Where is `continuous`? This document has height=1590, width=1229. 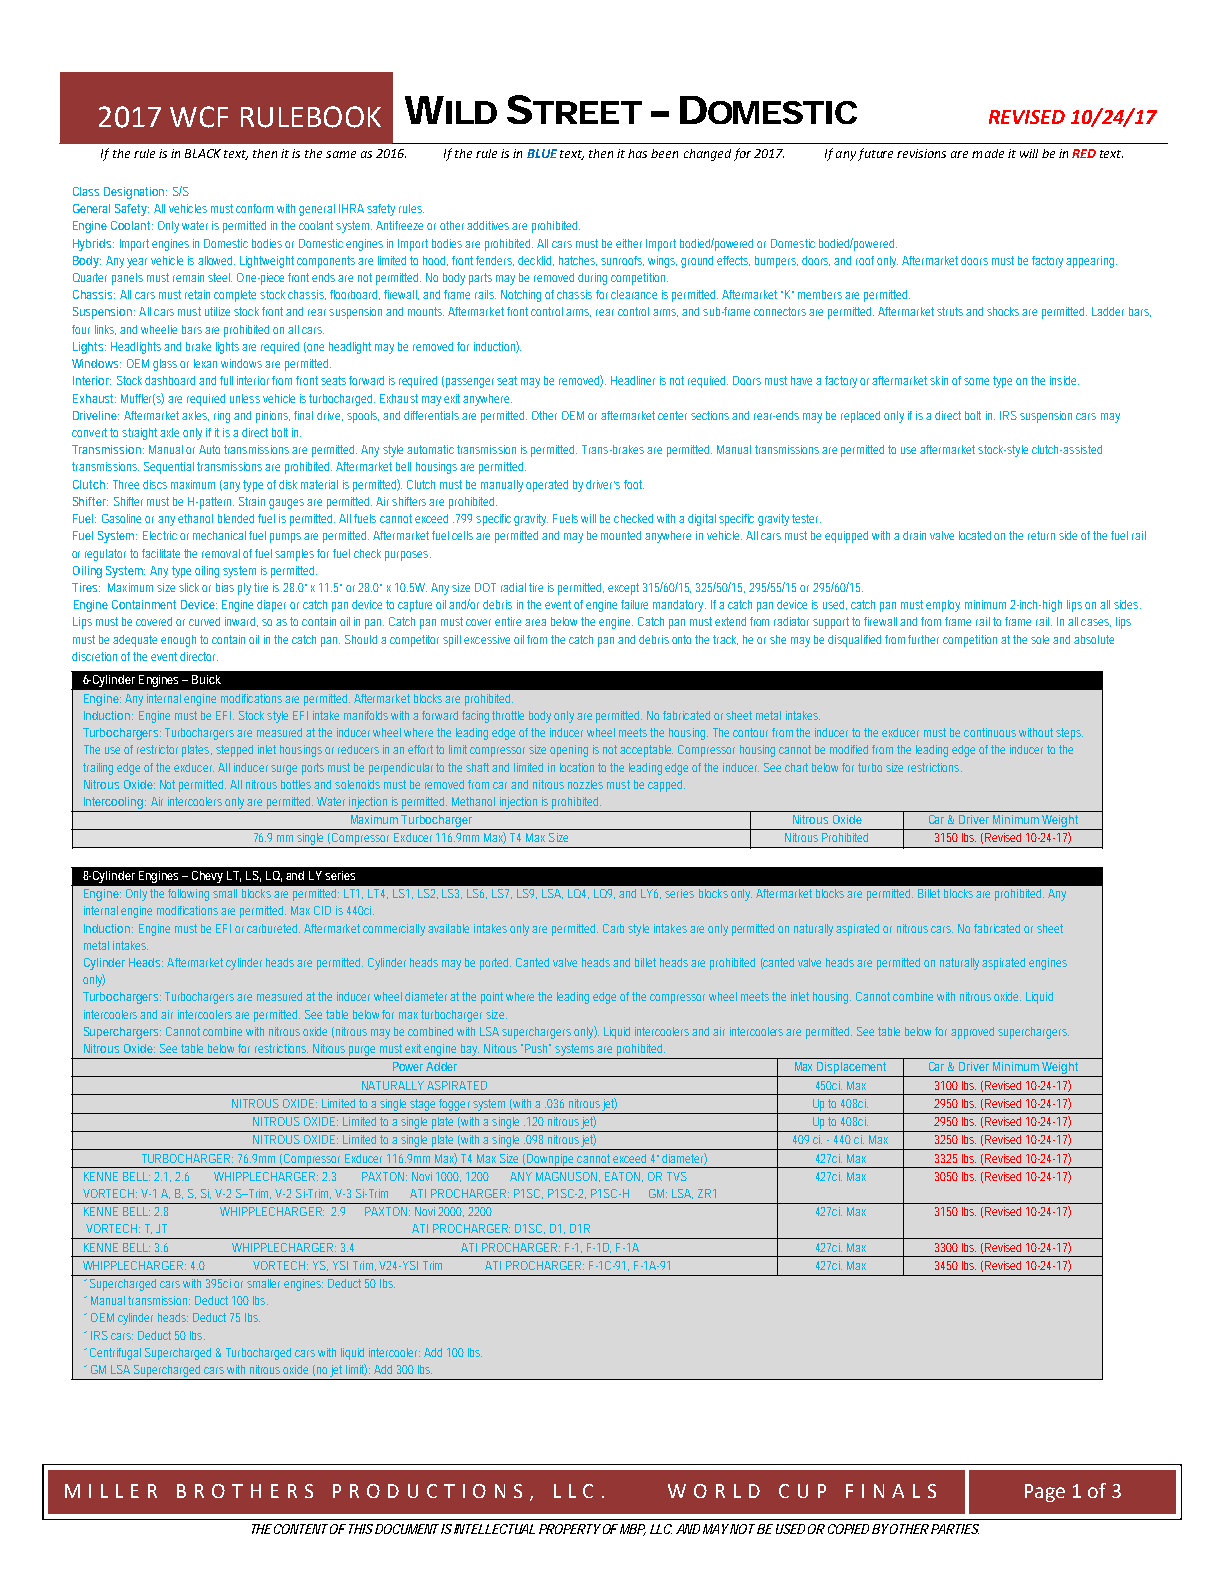 continuous is located at coordinates (990, 732).
